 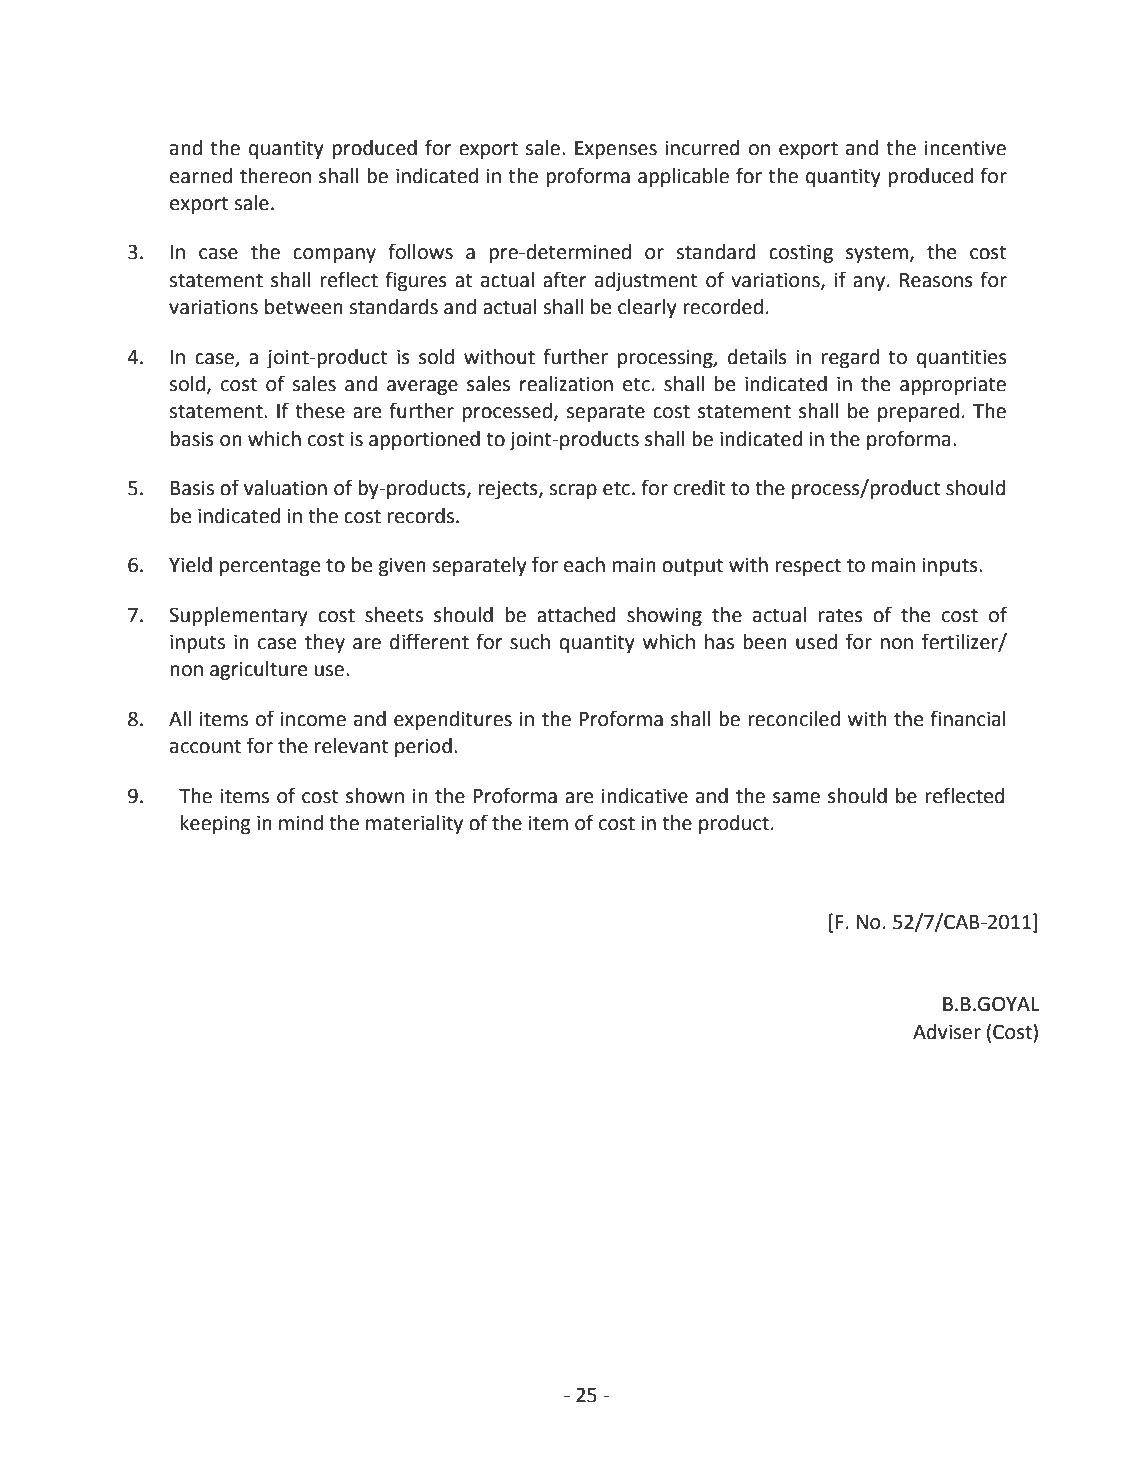 I want to click on incentive, so click(x=965, y=148).
